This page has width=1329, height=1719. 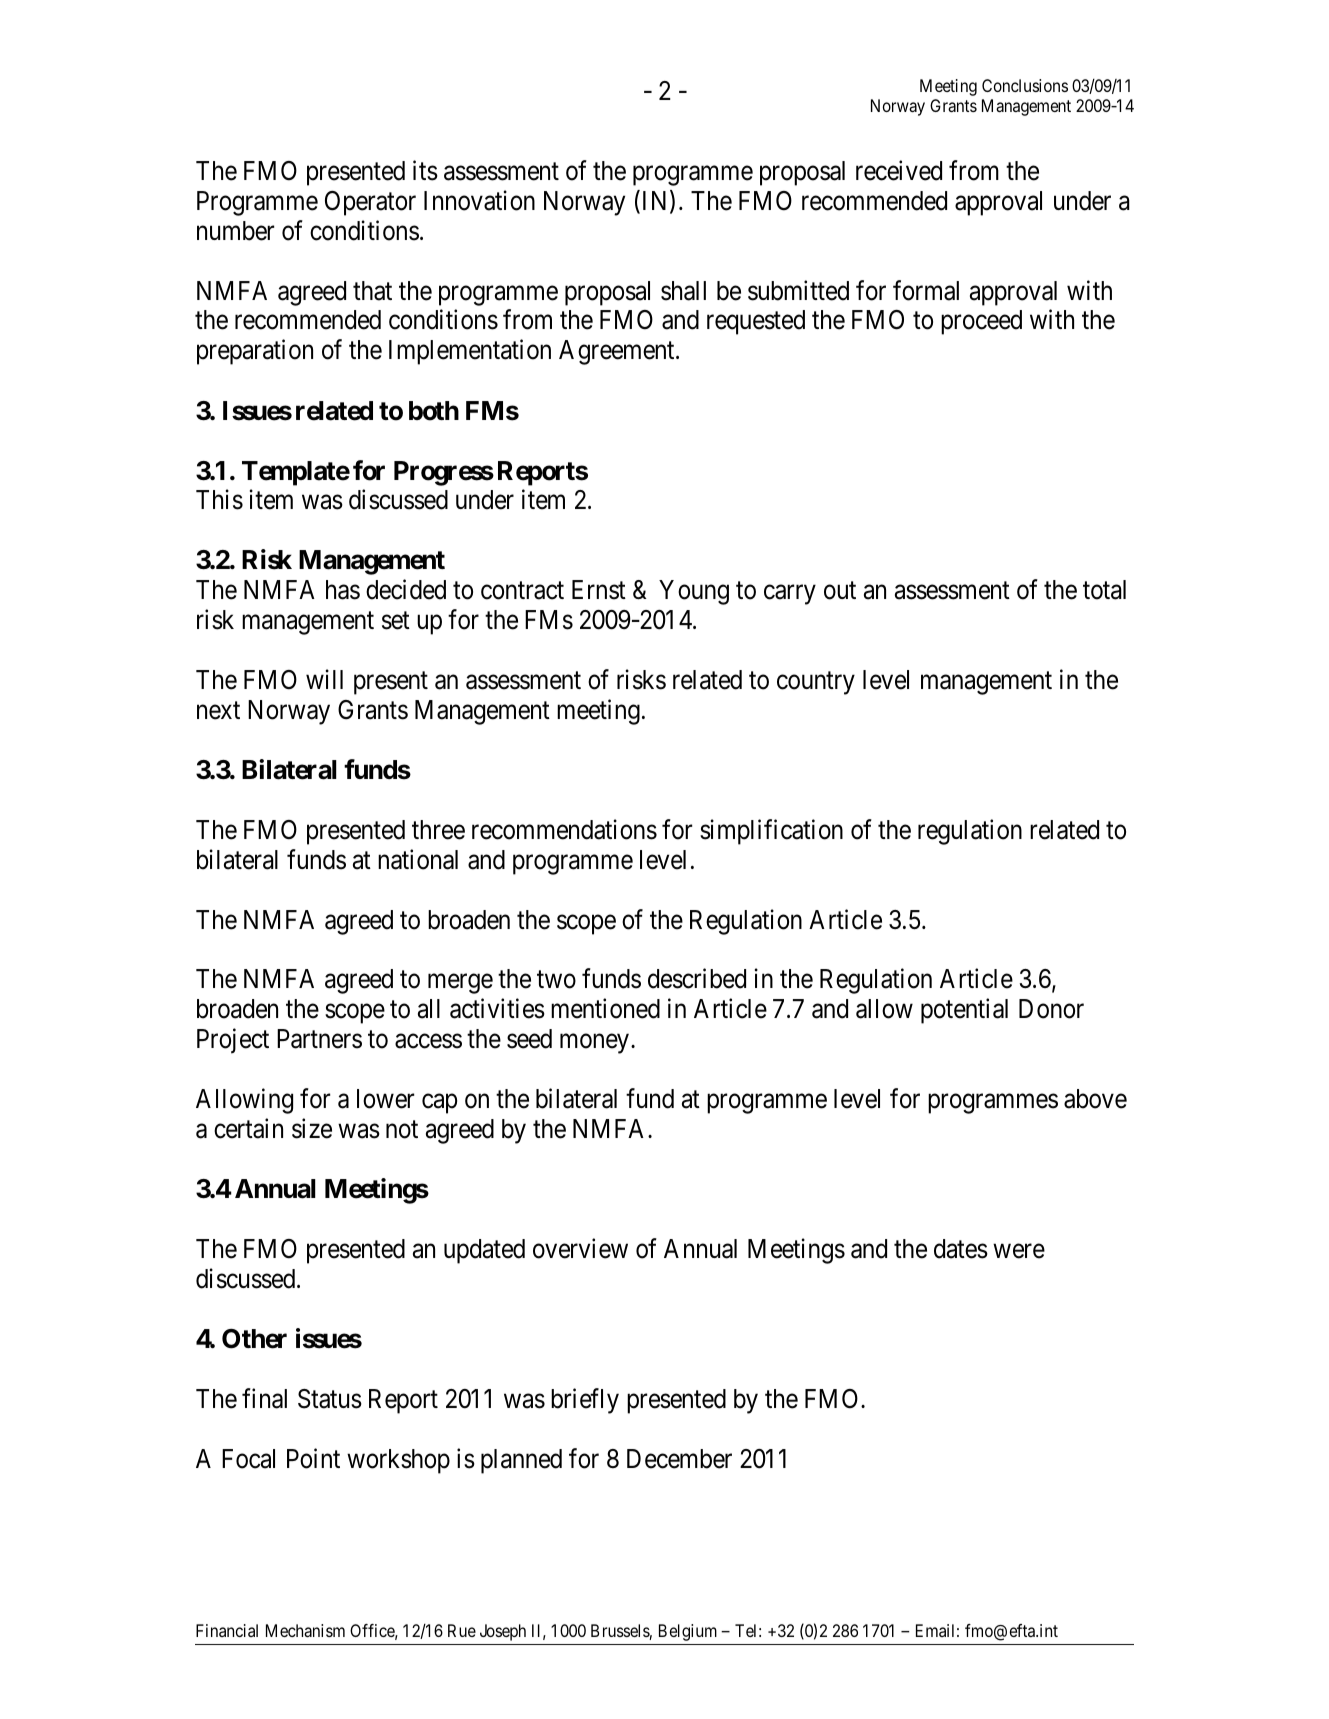 I want to click on Conclusions, so click(x=1025, y=85).
